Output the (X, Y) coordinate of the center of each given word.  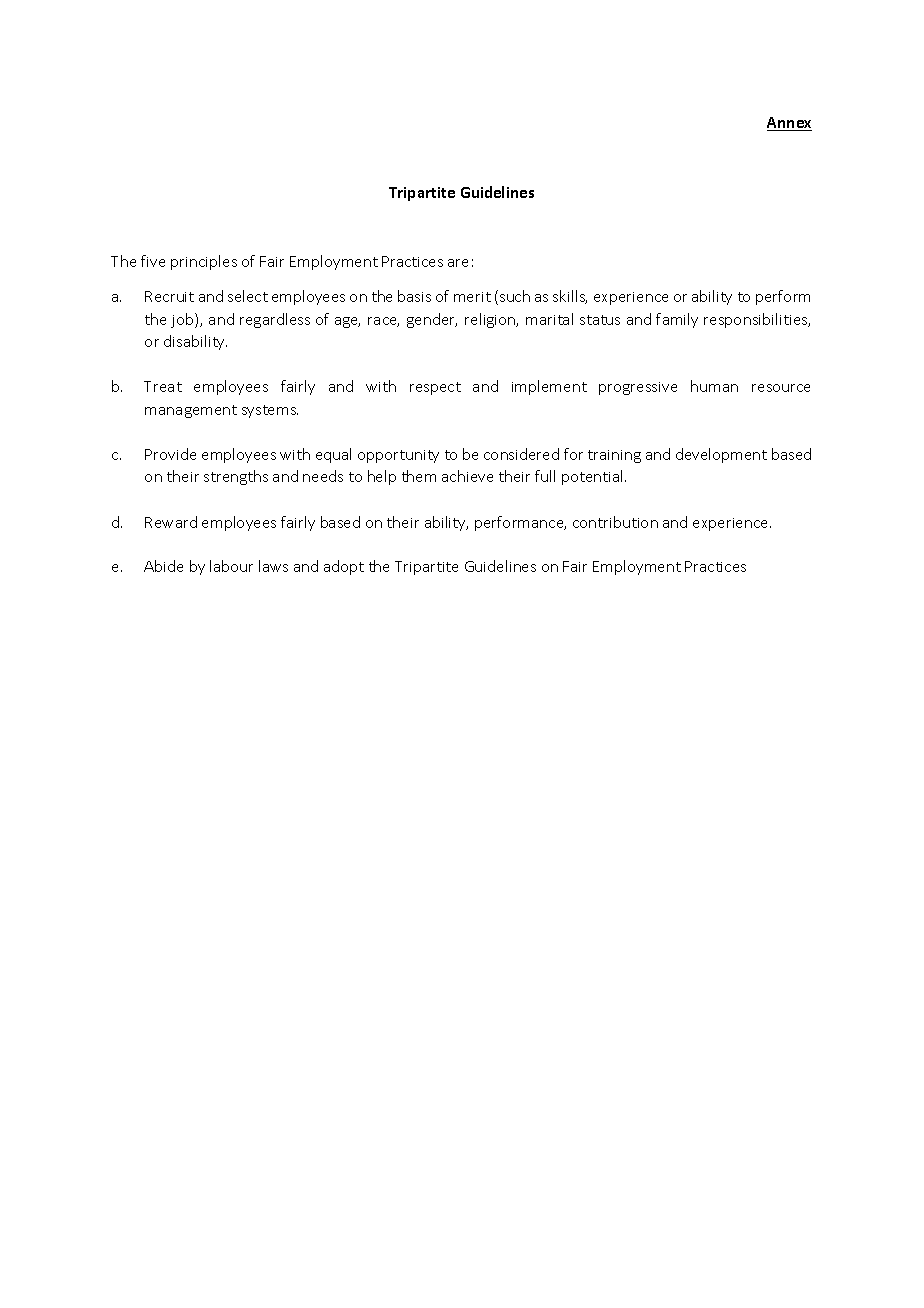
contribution (615, 522)
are (458, 263)
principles (204, 262)
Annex (789, 124)
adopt (344, 567)
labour (231, 566)
